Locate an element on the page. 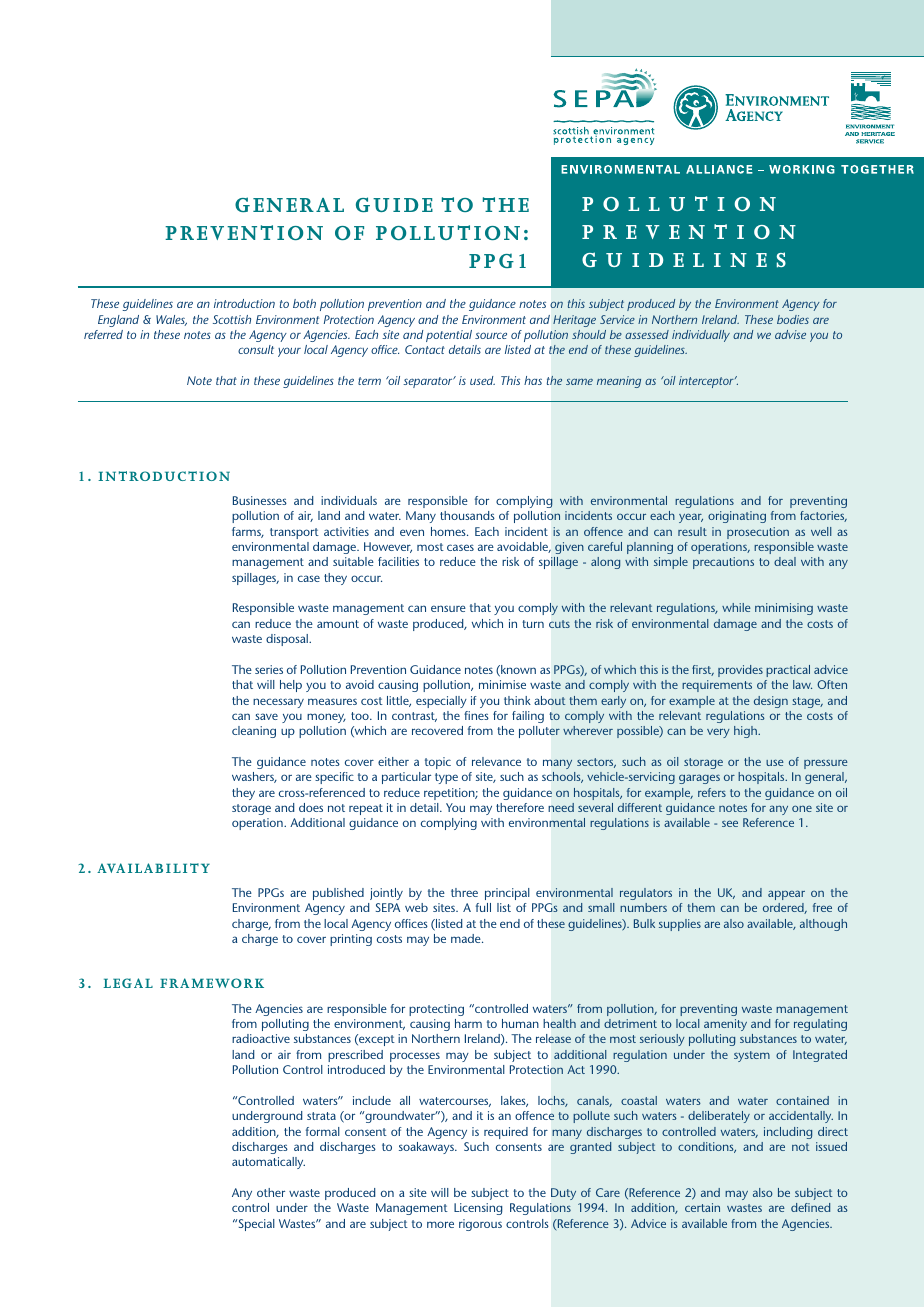  Wales is located at coordinates (171, 320).
